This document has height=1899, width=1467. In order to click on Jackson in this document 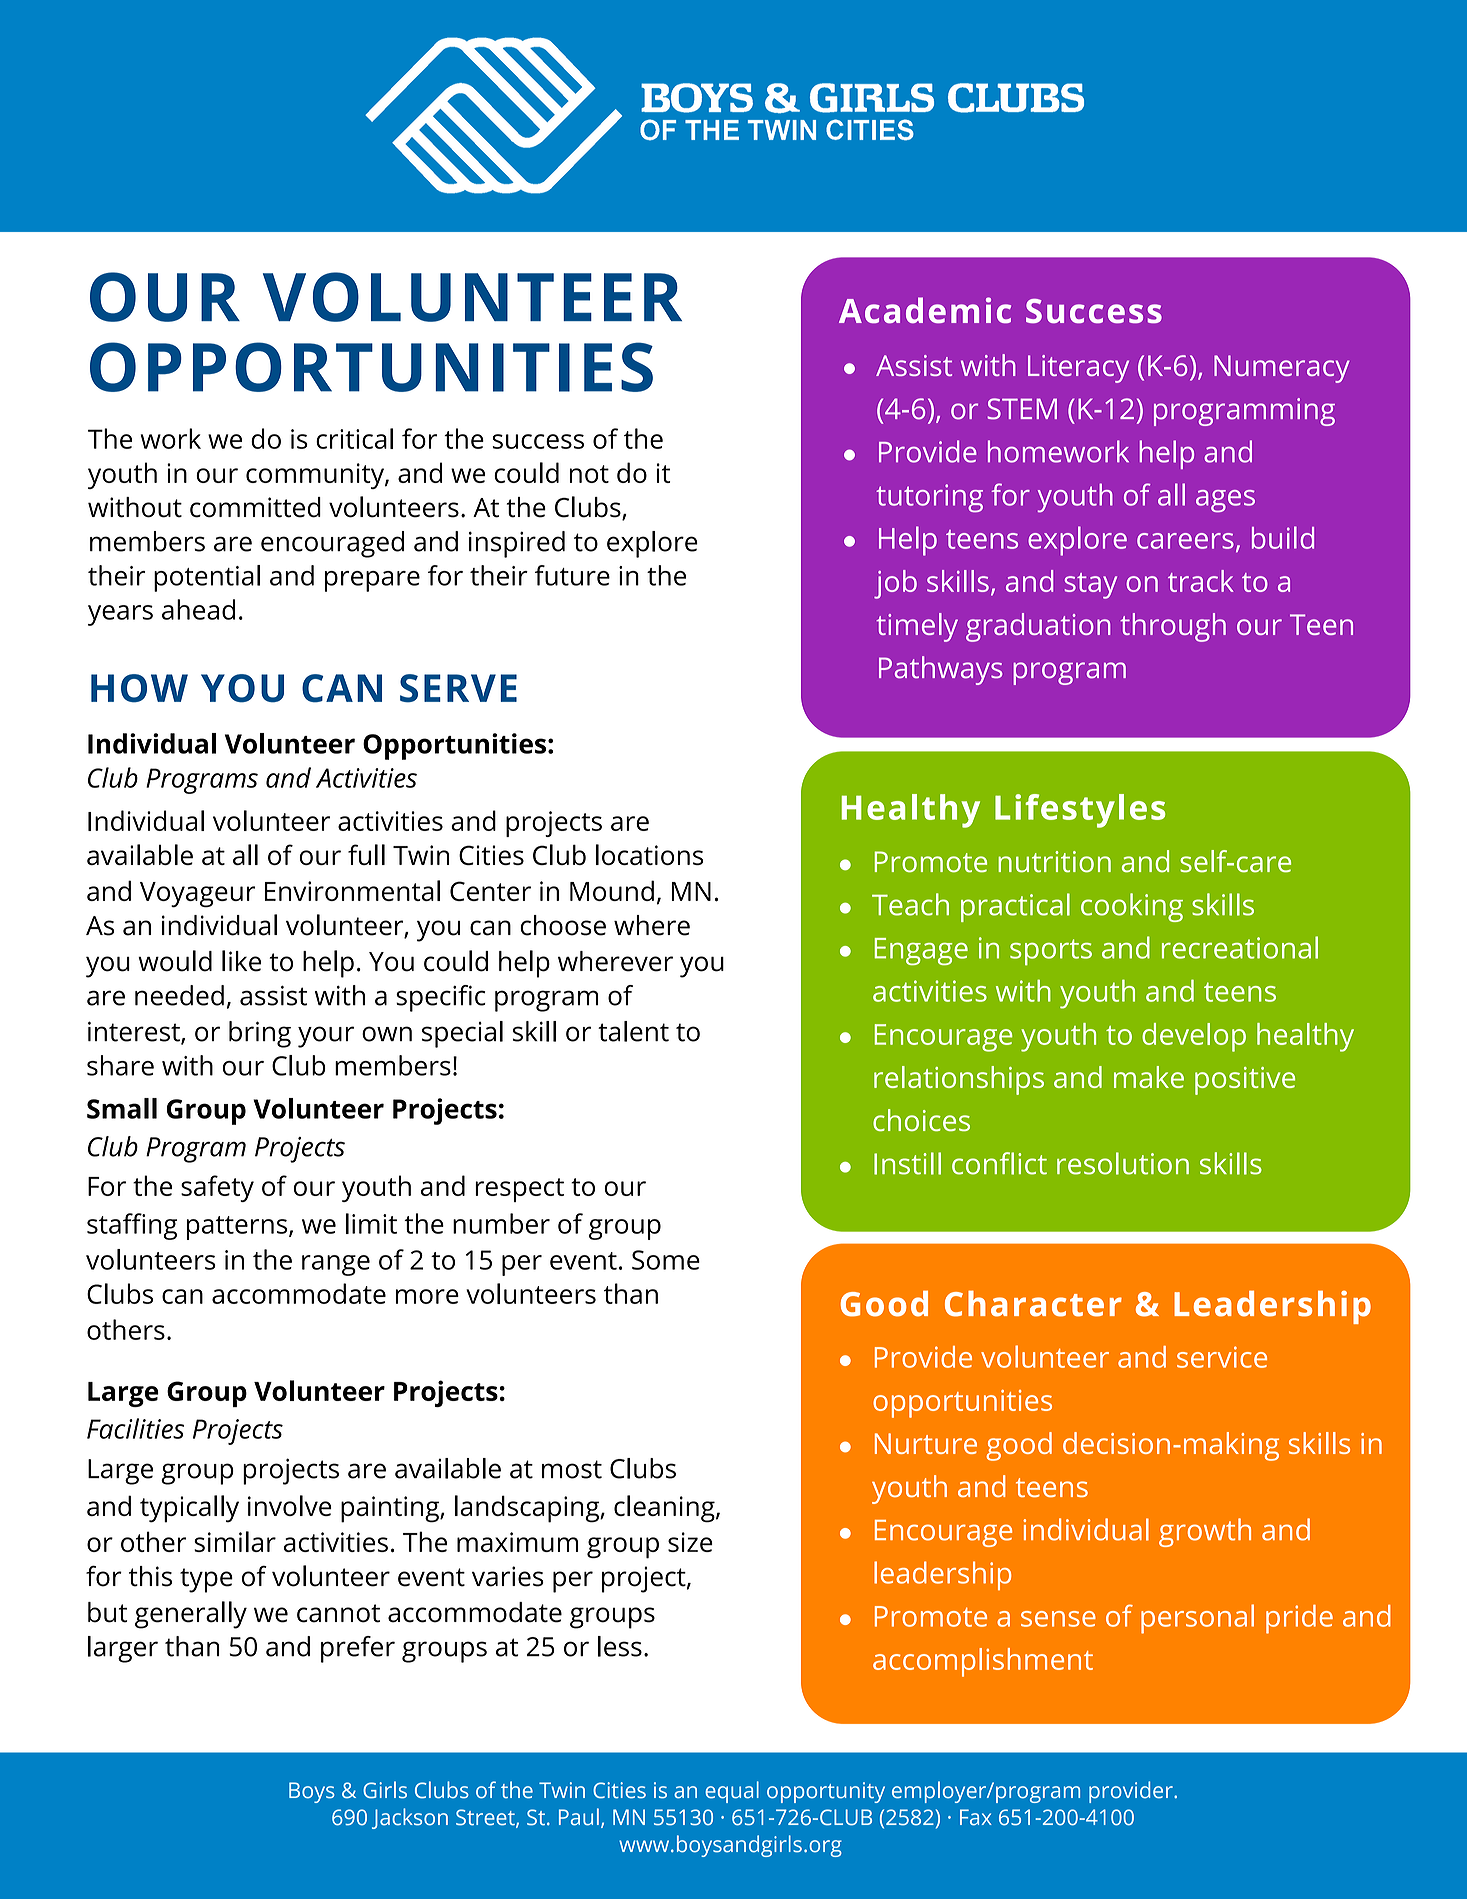, I will do `click(410, 1818)`.
